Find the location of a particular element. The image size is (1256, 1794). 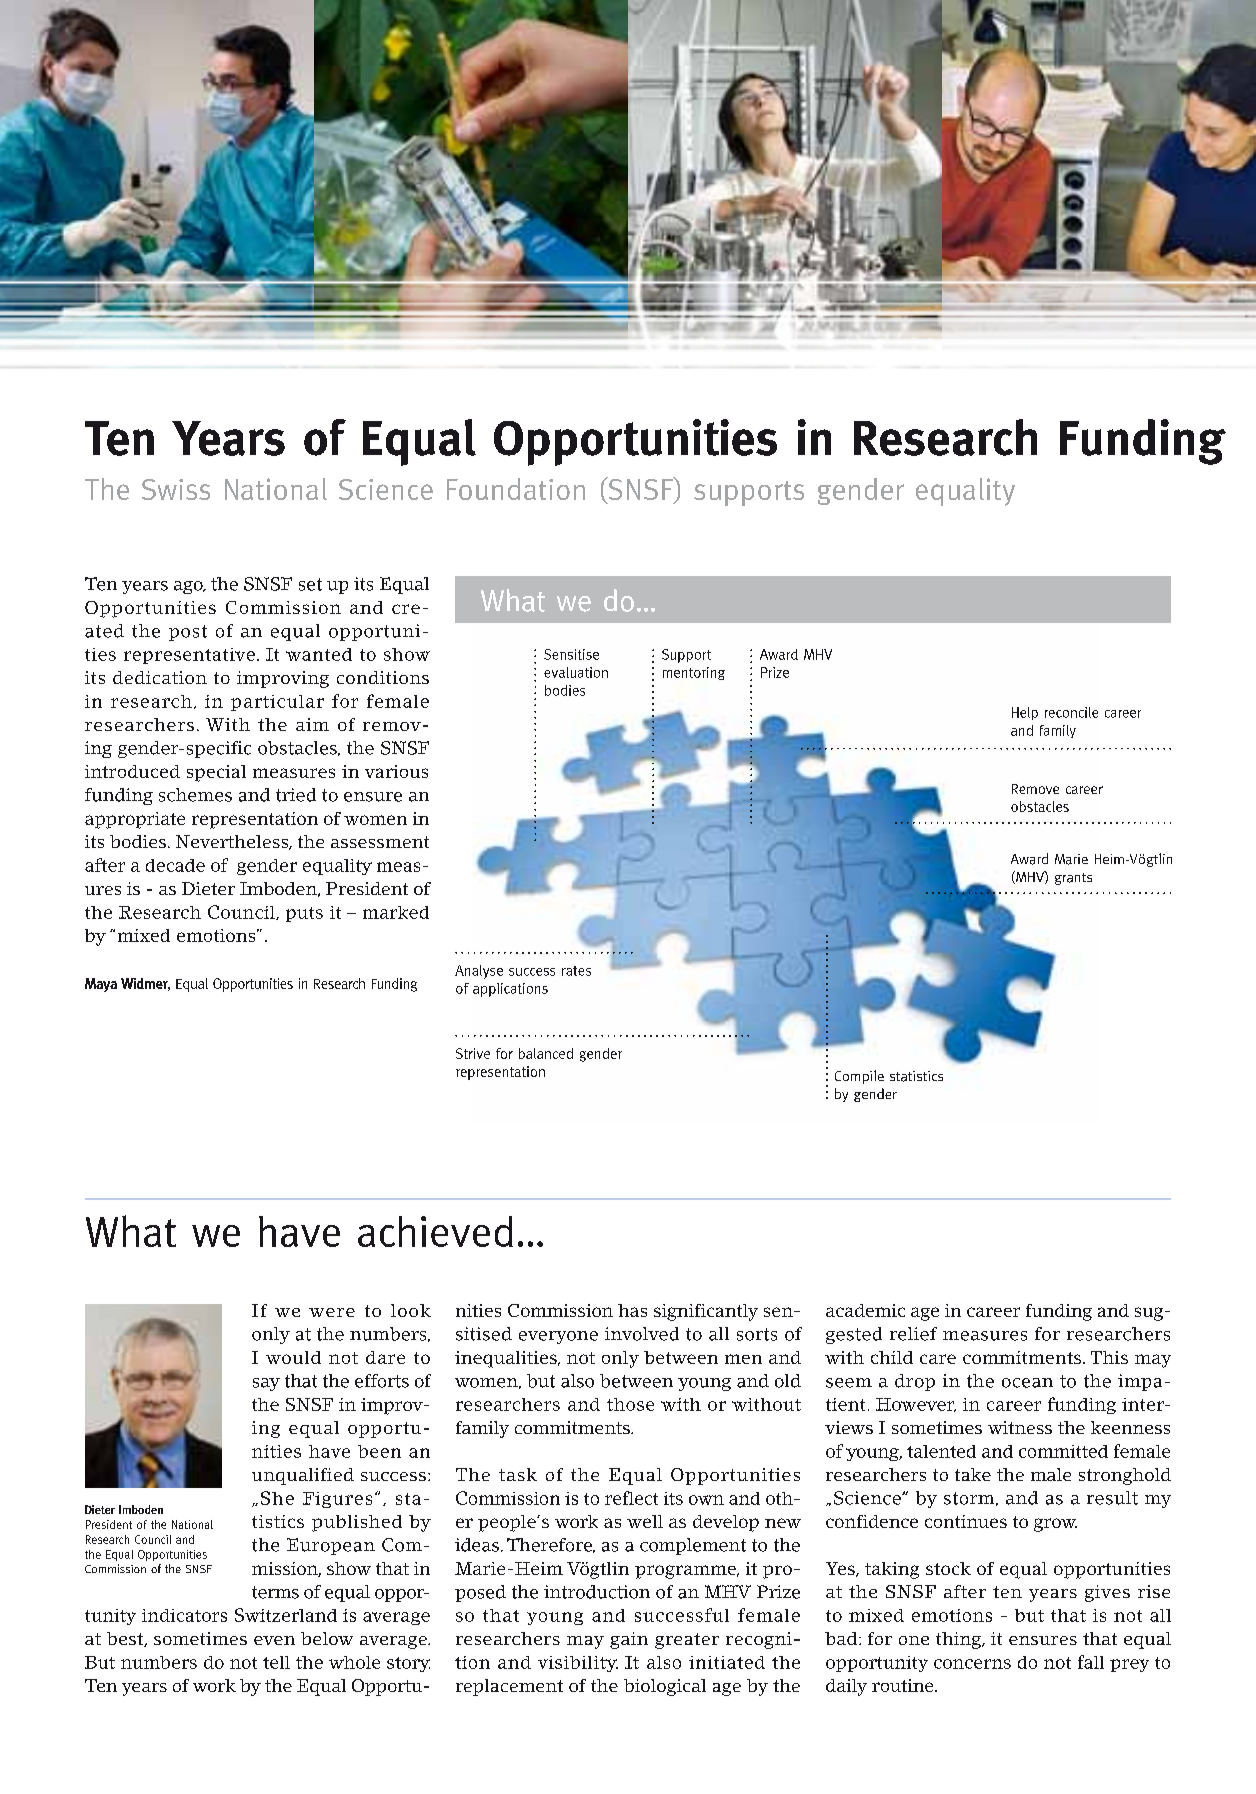

Swiss is located at coordinates (176, 489).
